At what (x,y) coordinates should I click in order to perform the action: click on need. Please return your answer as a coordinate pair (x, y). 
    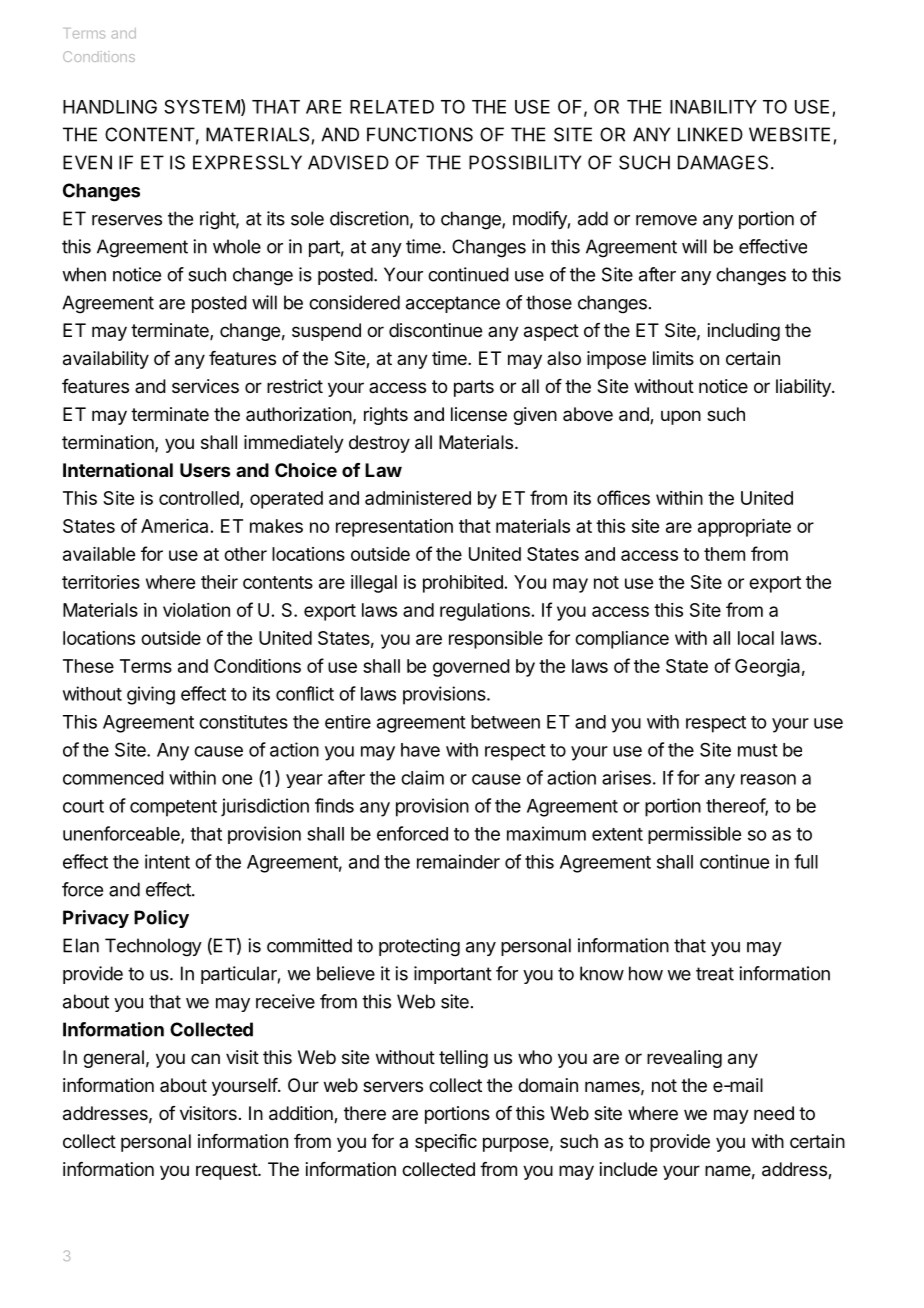
    Looking at the image, I should click on (774, 1113).
